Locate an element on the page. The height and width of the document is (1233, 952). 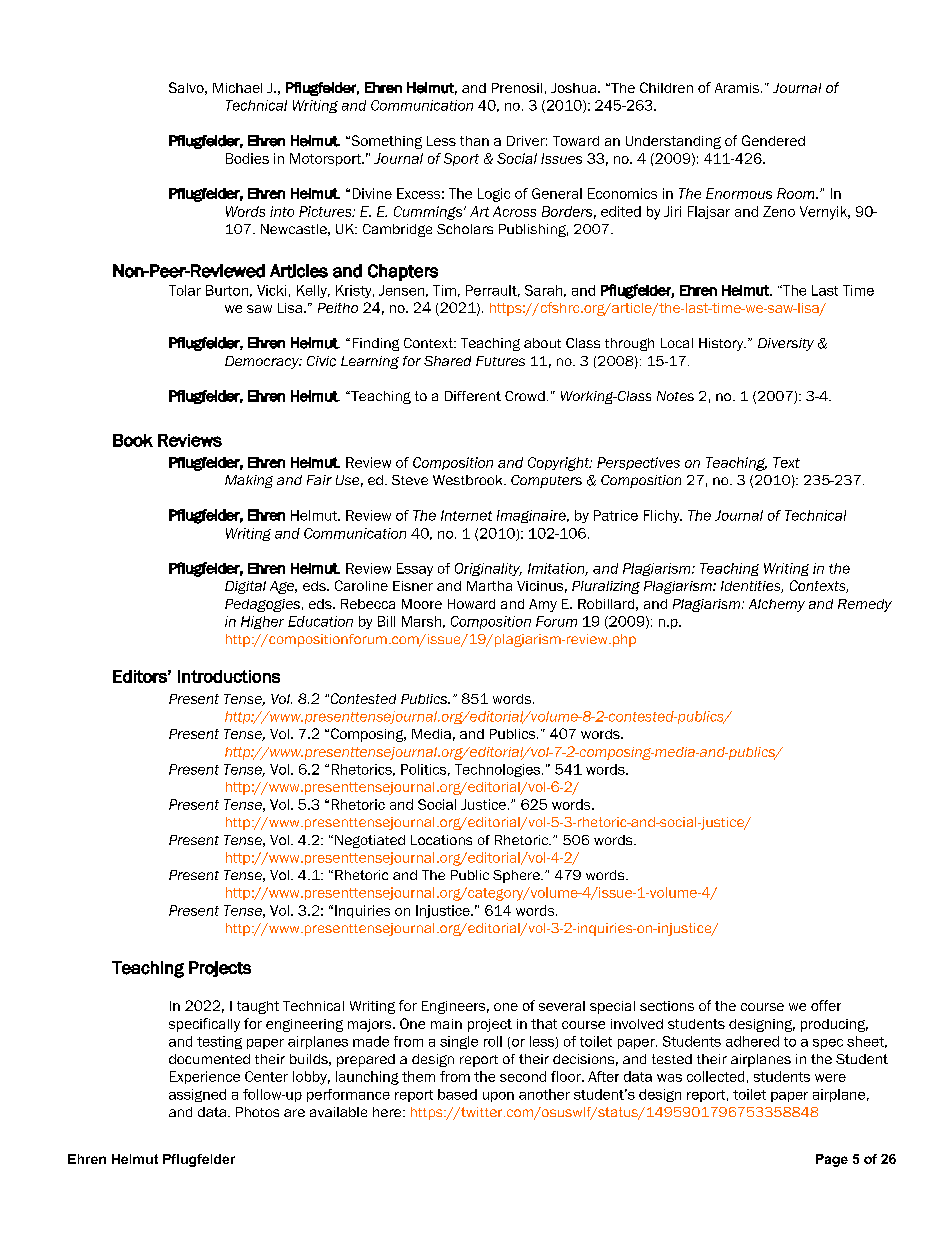
Technologies is located at coordinates (499, 770).
